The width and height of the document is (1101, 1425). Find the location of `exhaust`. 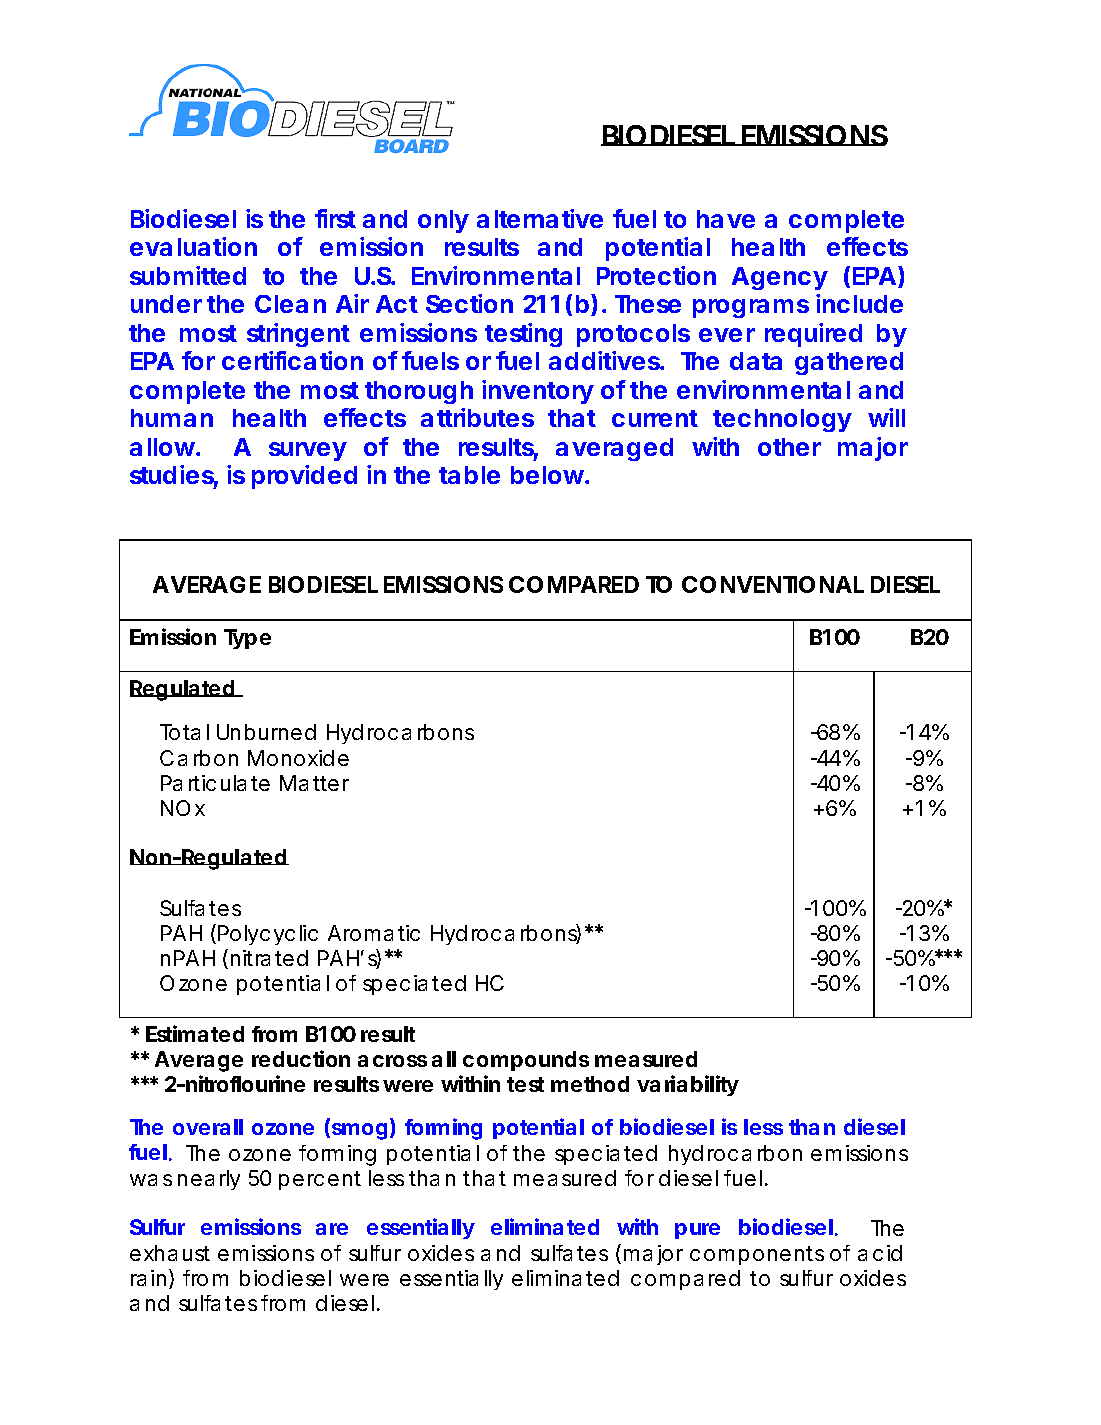

exhaust is located at coordinates (170, 1253).
